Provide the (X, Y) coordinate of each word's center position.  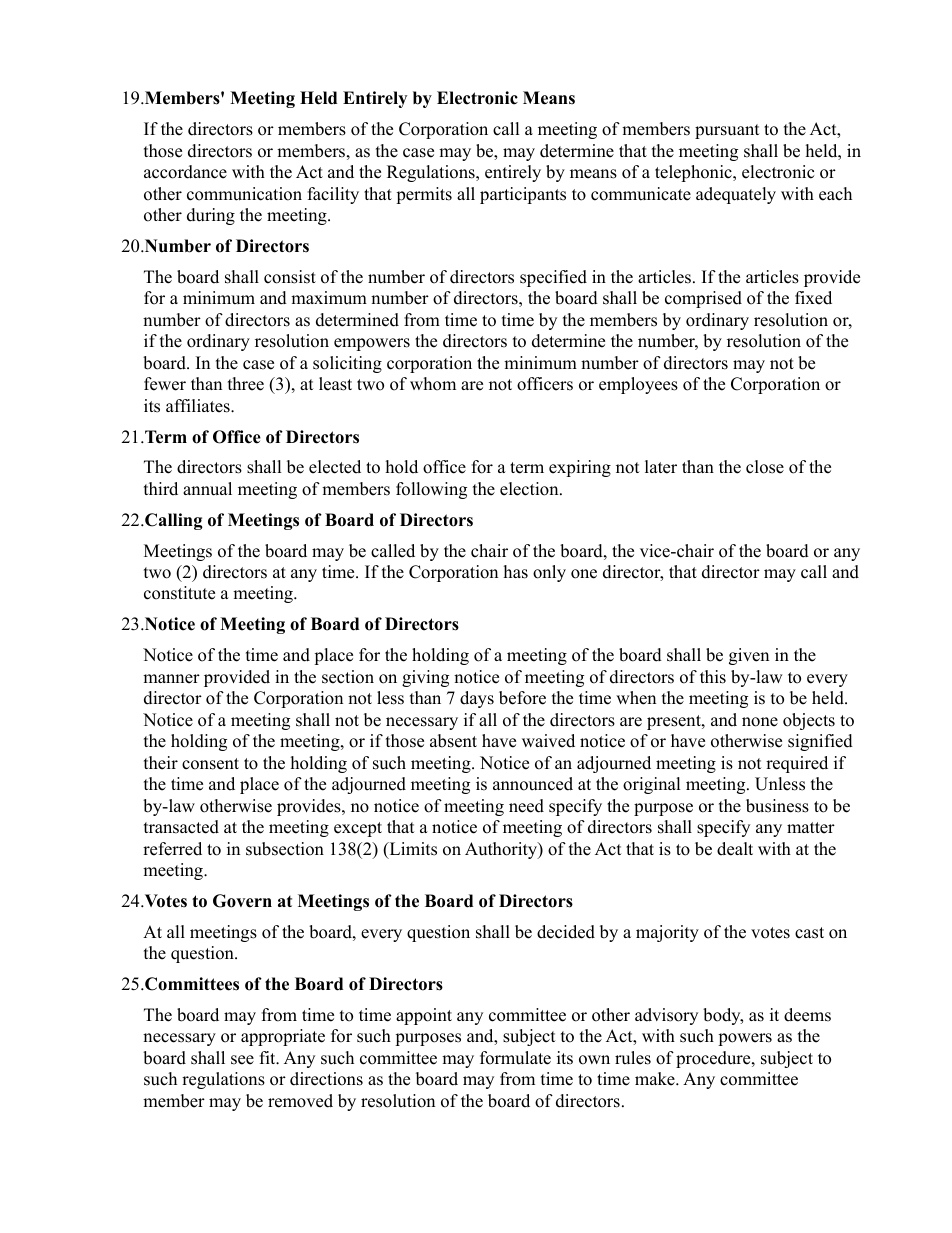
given (749, 656)
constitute (179, 593)
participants (523, 195)
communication (244, 194)
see (242, 1060)
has (516, 572)
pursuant (727, 131)
